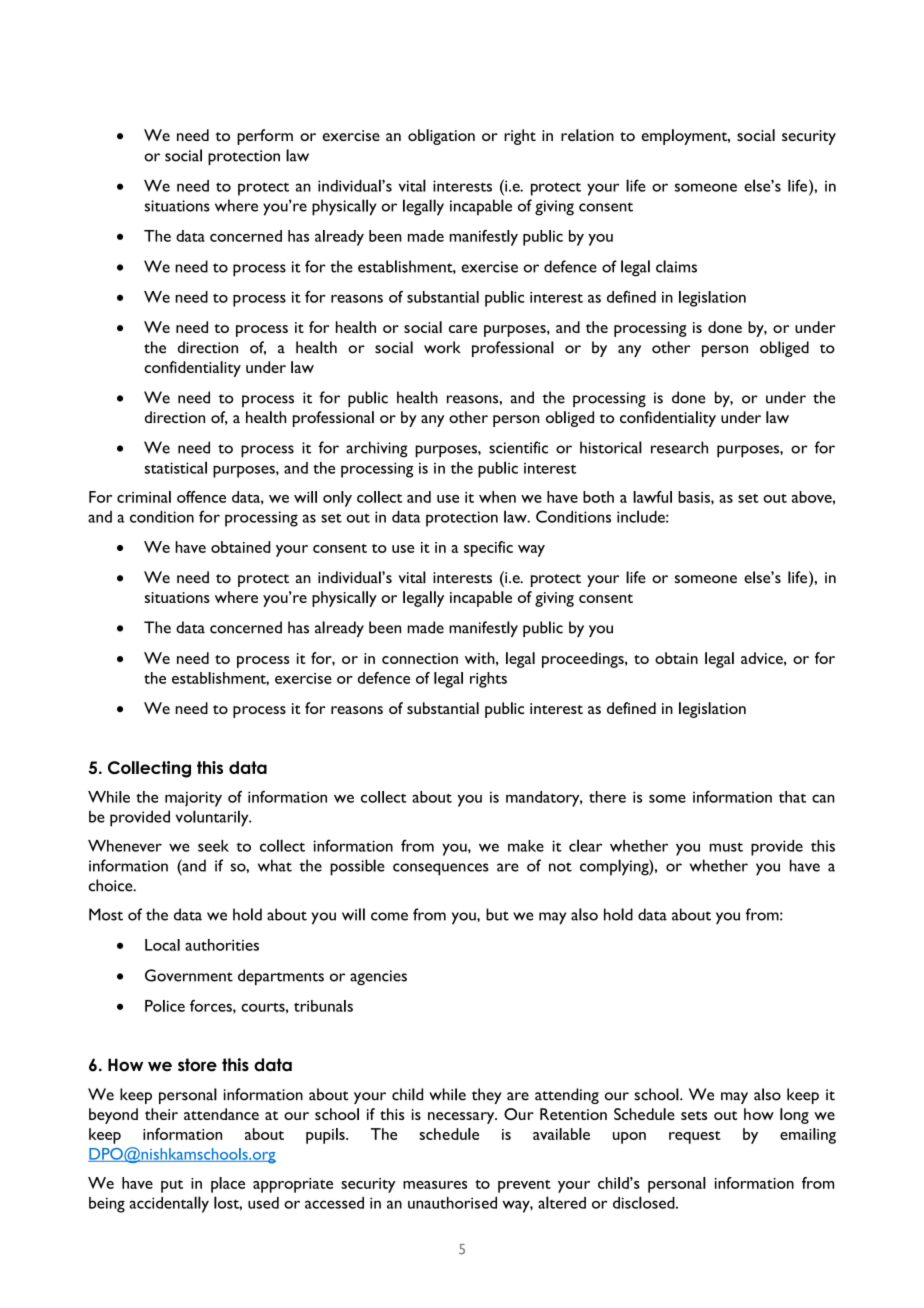 The image size is (924, 1308). Describe the element at coordinates (265, 137) in the screenshot. I see `perform` at that location.
